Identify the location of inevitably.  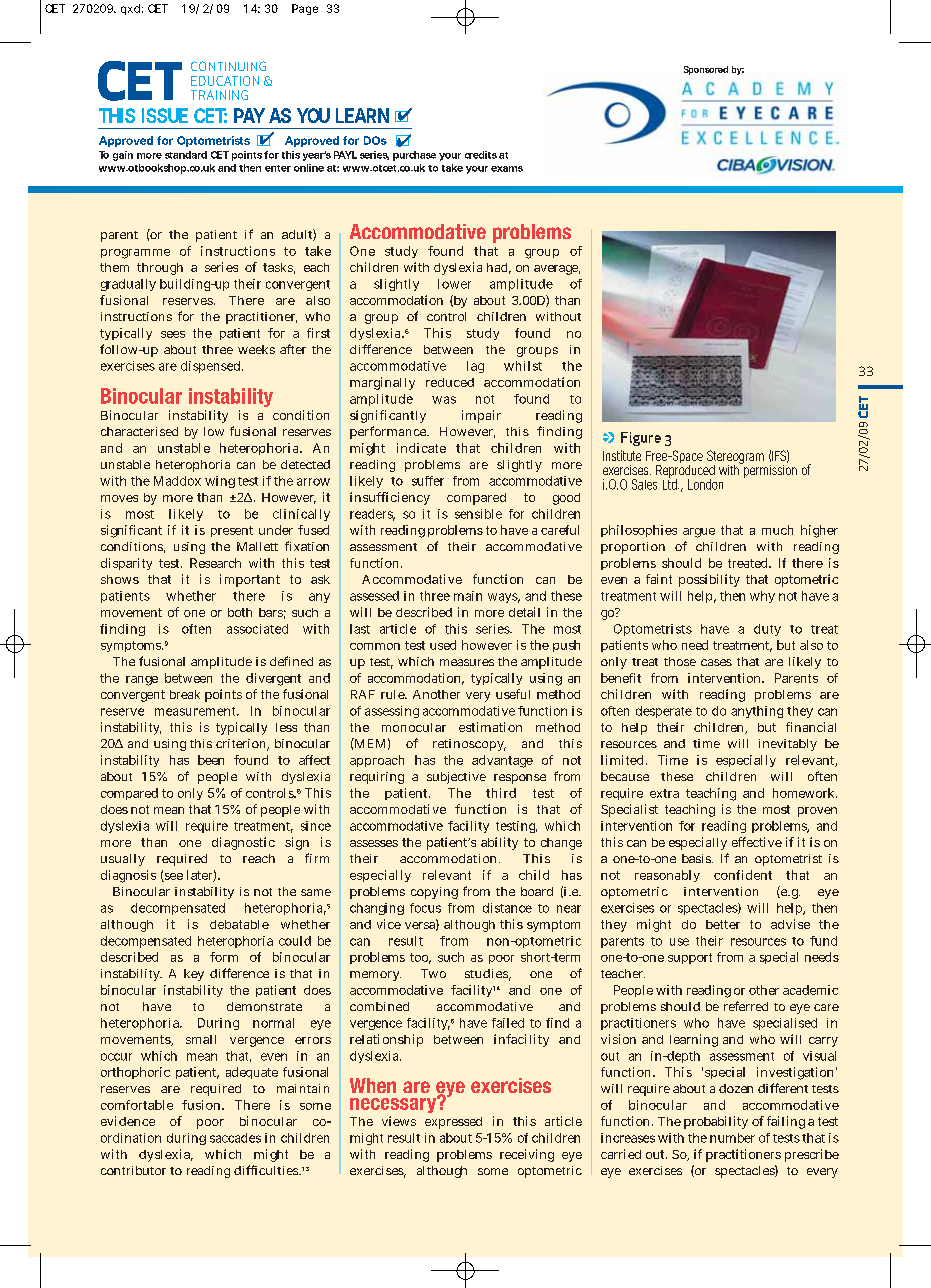
(788, 745).
